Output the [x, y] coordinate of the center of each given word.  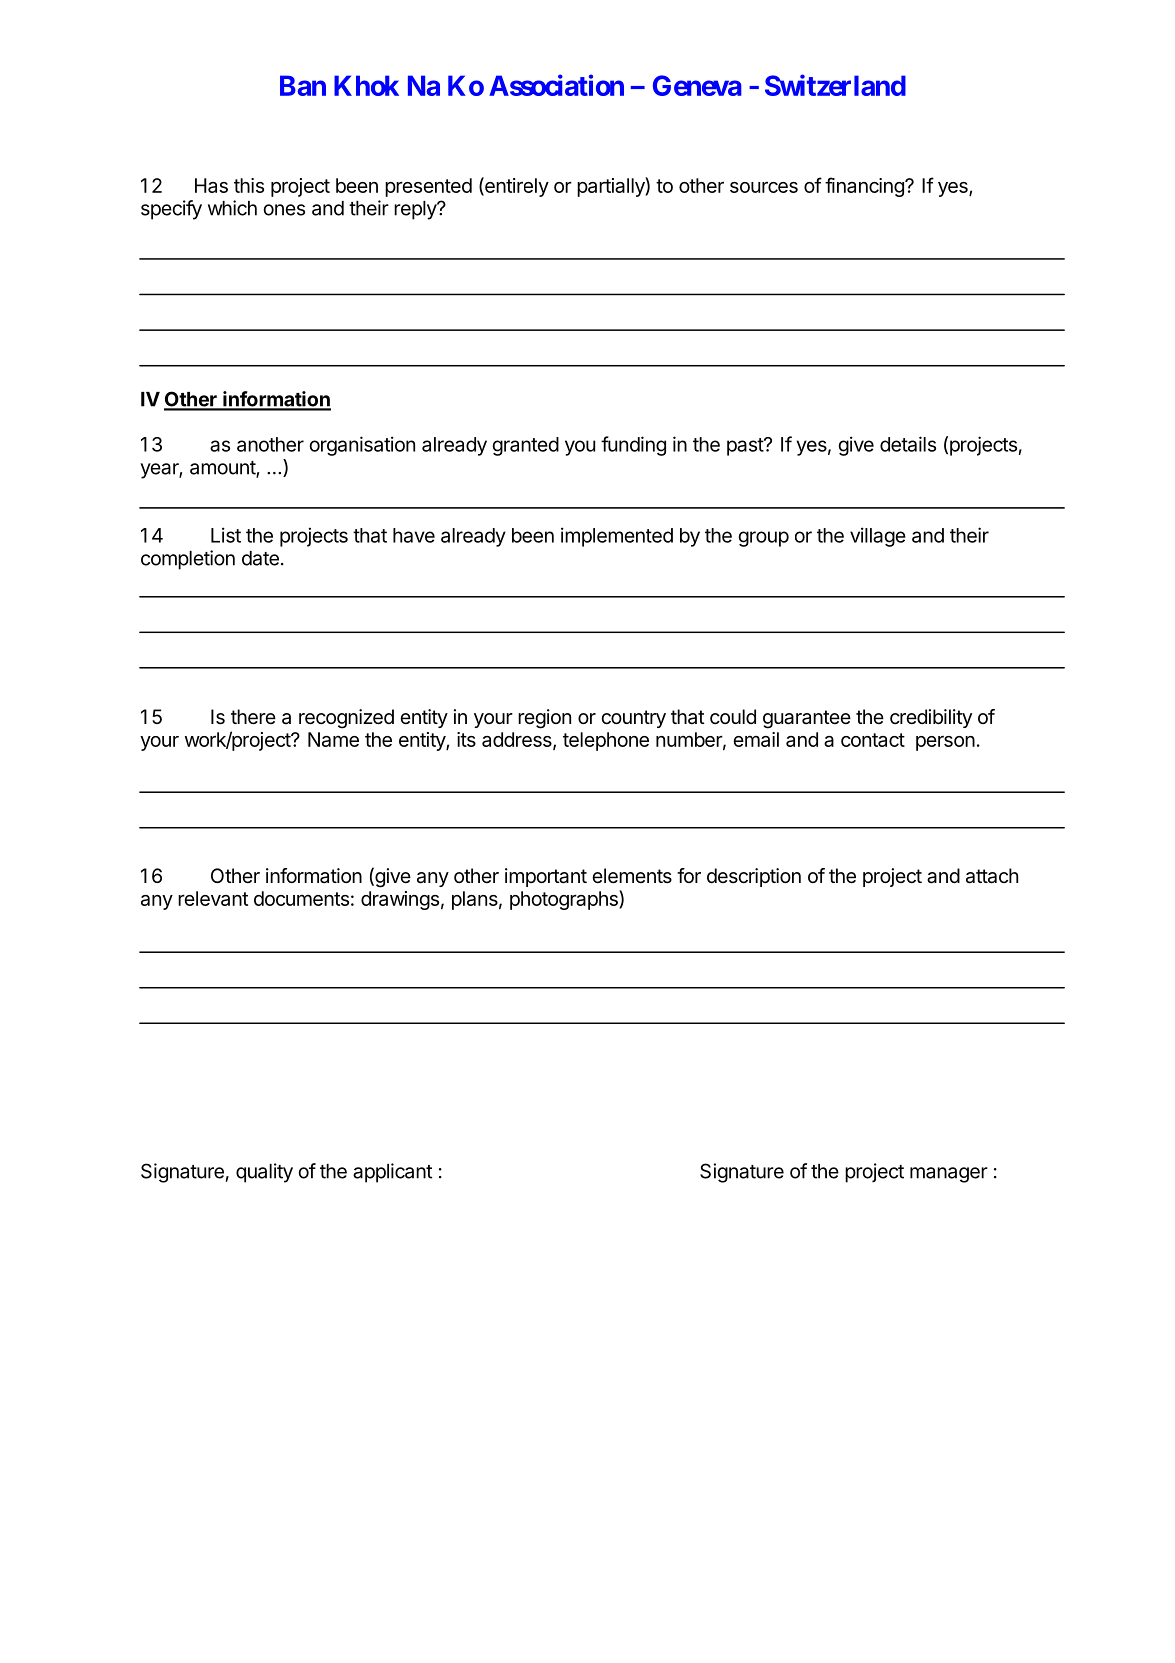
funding [633, 446]
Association [556, 85]
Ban [303, 85]
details [908, 444]
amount [223, 469]
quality [264, 1173]
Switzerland [835, 85]
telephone [606, 741]
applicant [392, 1173]
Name [333, 739]
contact [873, 740]
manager [949, 1175]
